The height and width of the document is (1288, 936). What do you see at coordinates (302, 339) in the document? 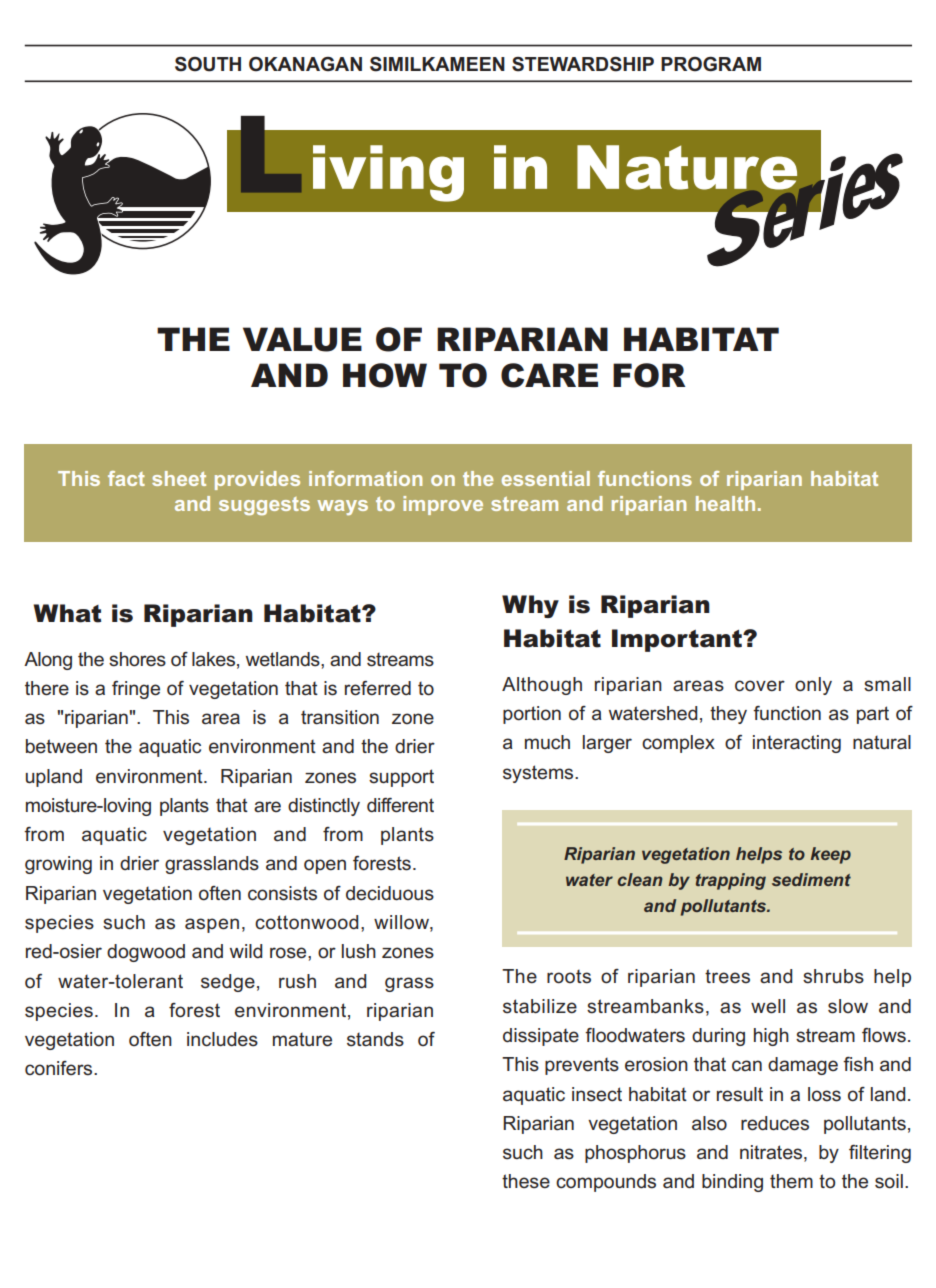
I see `VALUE` at bounding box center [302, 339].
